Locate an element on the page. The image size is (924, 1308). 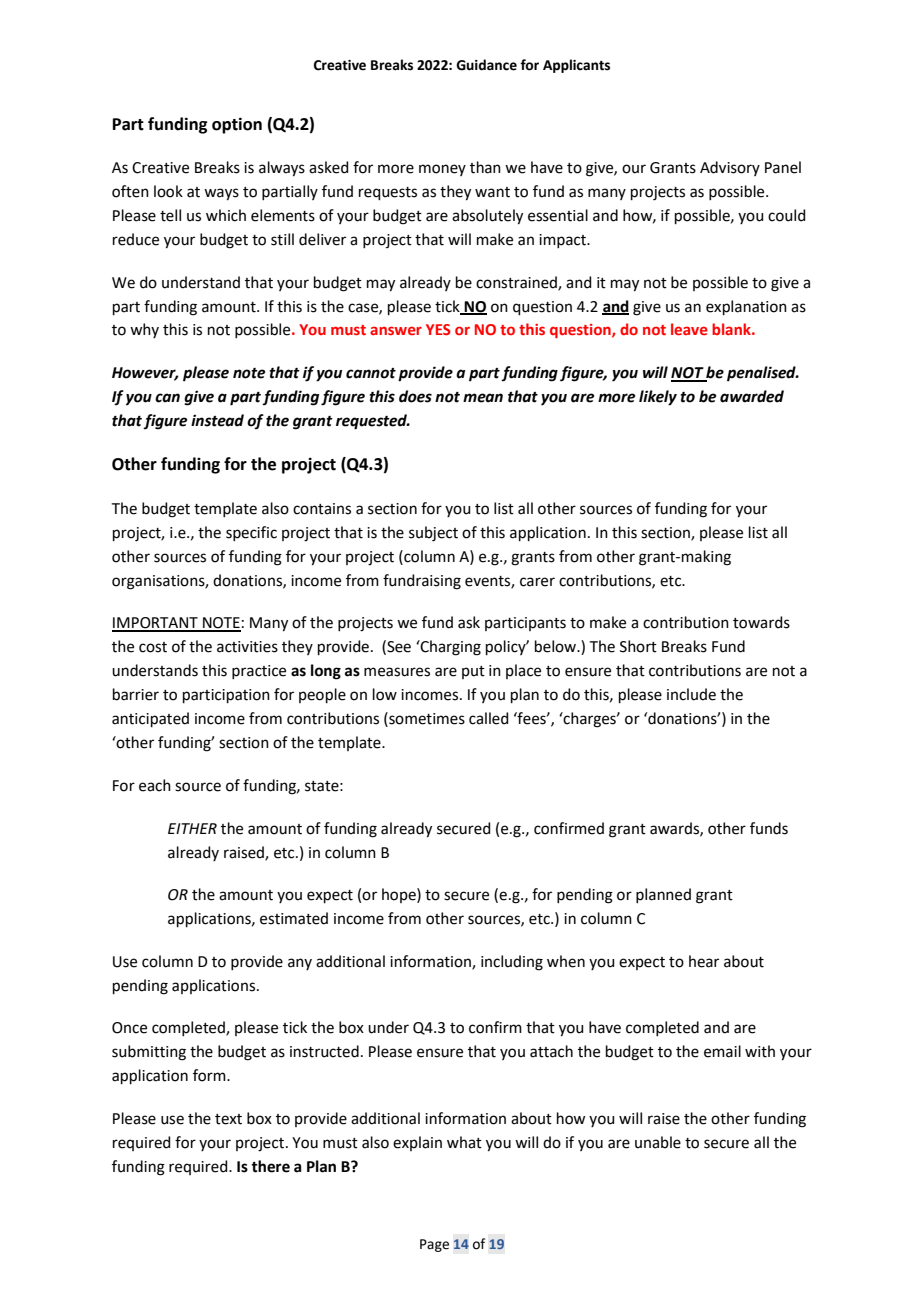
there is located at coordinates (270, 1166).
